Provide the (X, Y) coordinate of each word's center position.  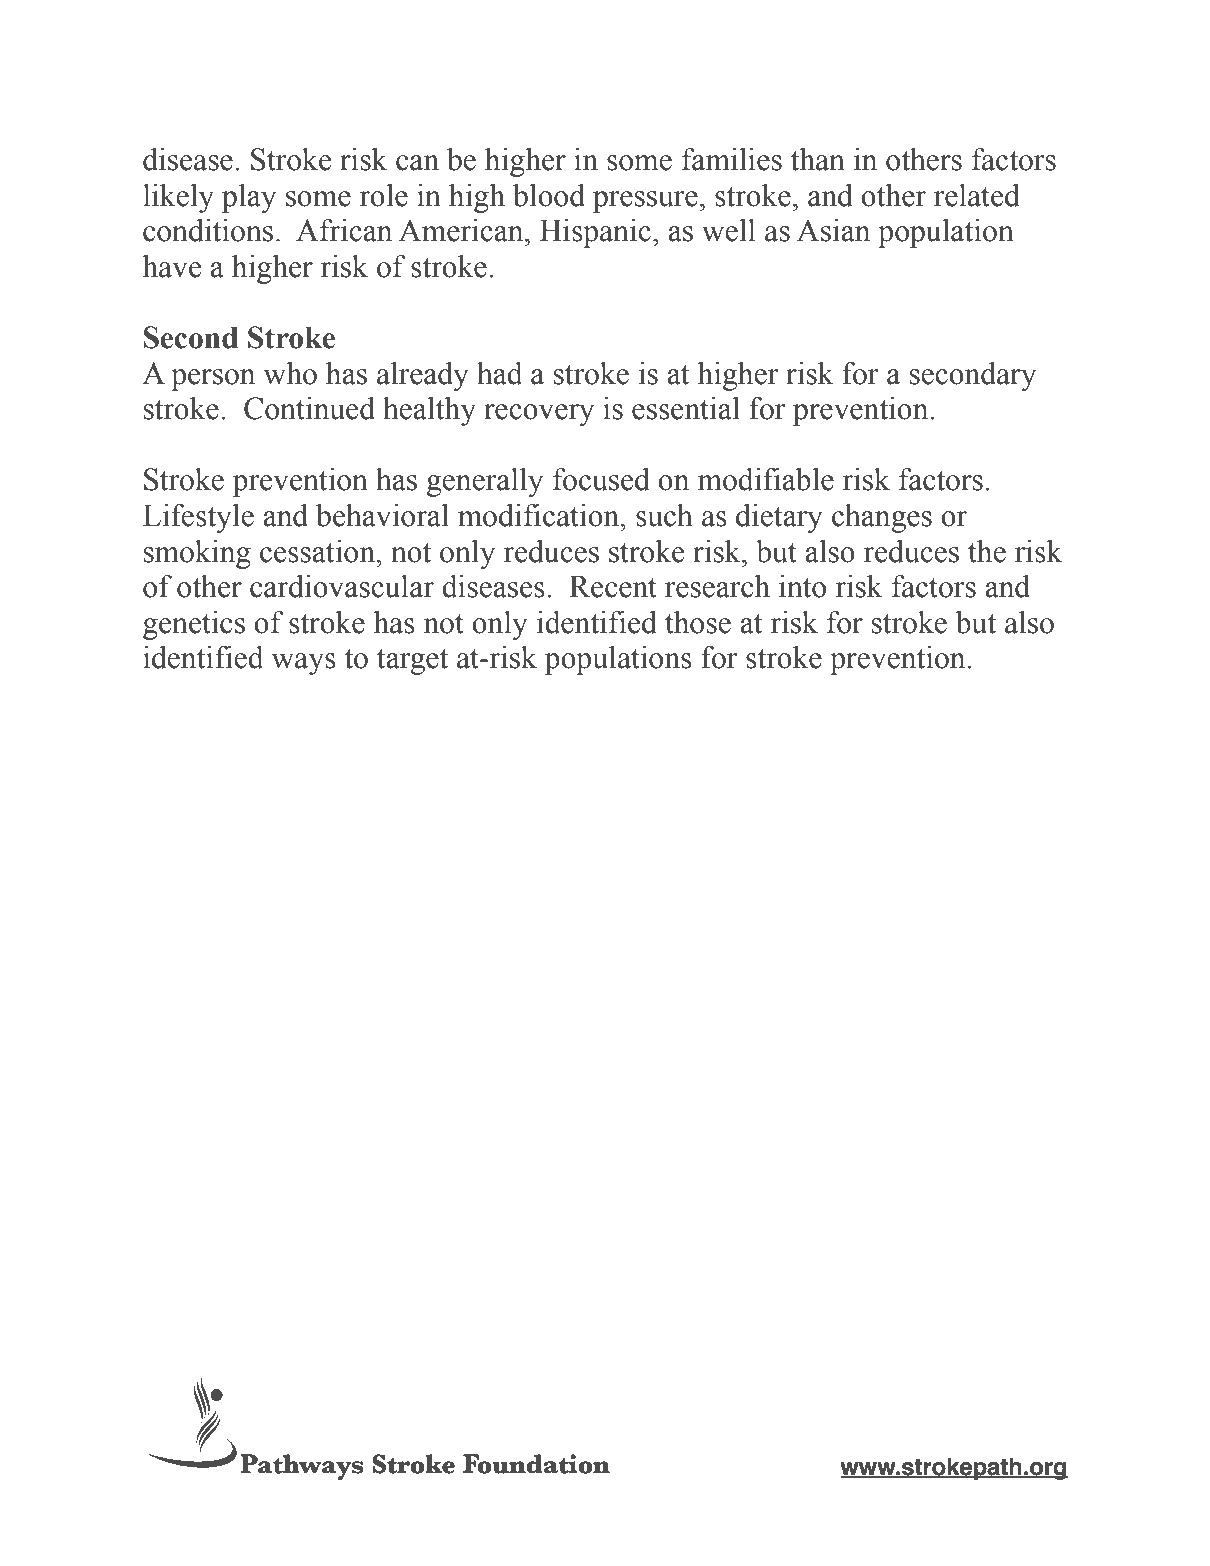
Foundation (536, 1464)
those (698, 622)
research (717, 586)
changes (882, 518)
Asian (833, 230)
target (412, 662)
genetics (194, 625)
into (802, 586)
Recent (613, 586)
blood (549, 195)
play (249, 198)
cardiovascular (342, 586)
